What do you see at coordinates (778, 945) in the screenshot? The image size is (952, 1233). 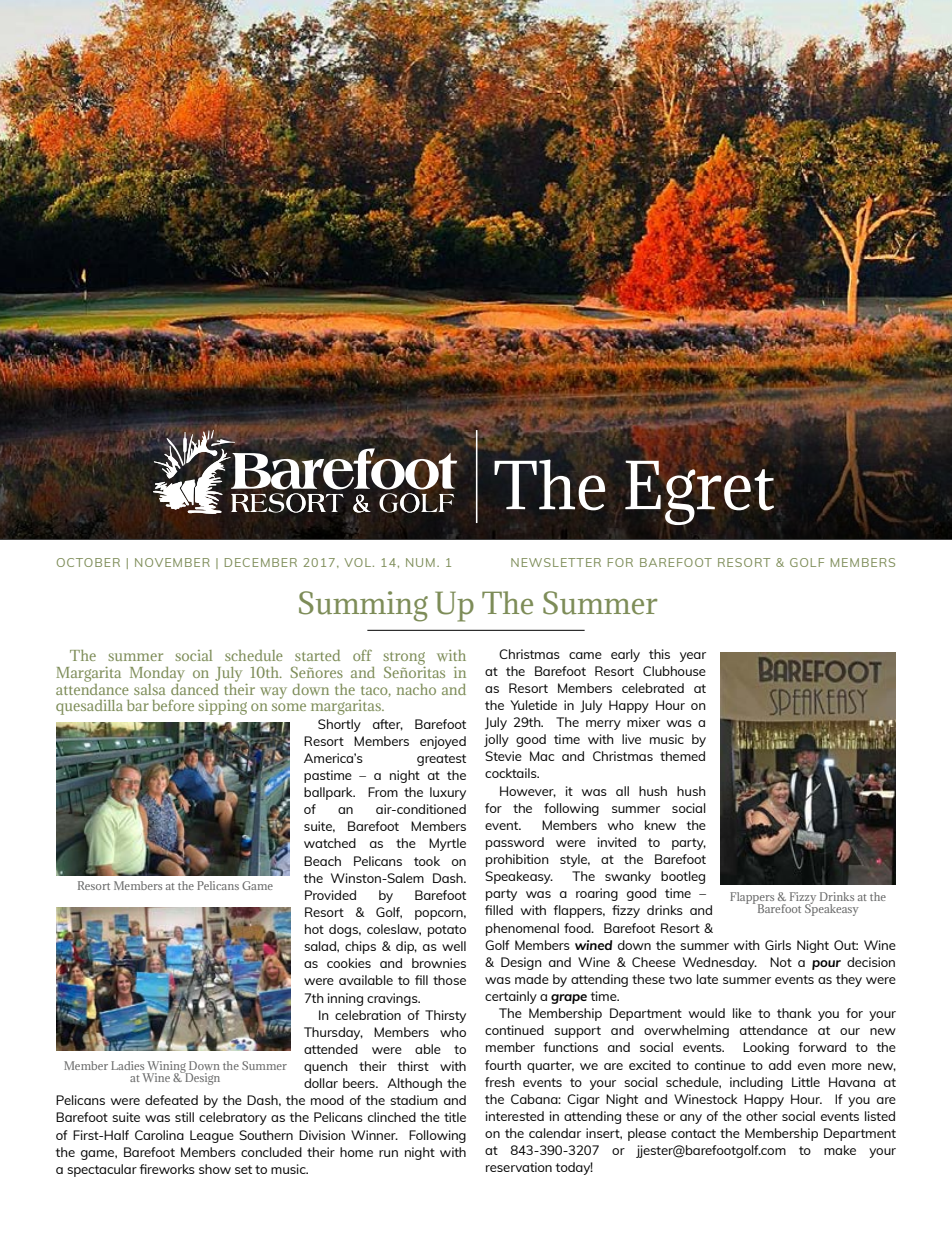 I see `Girls` at bounding box center [778, 945].
